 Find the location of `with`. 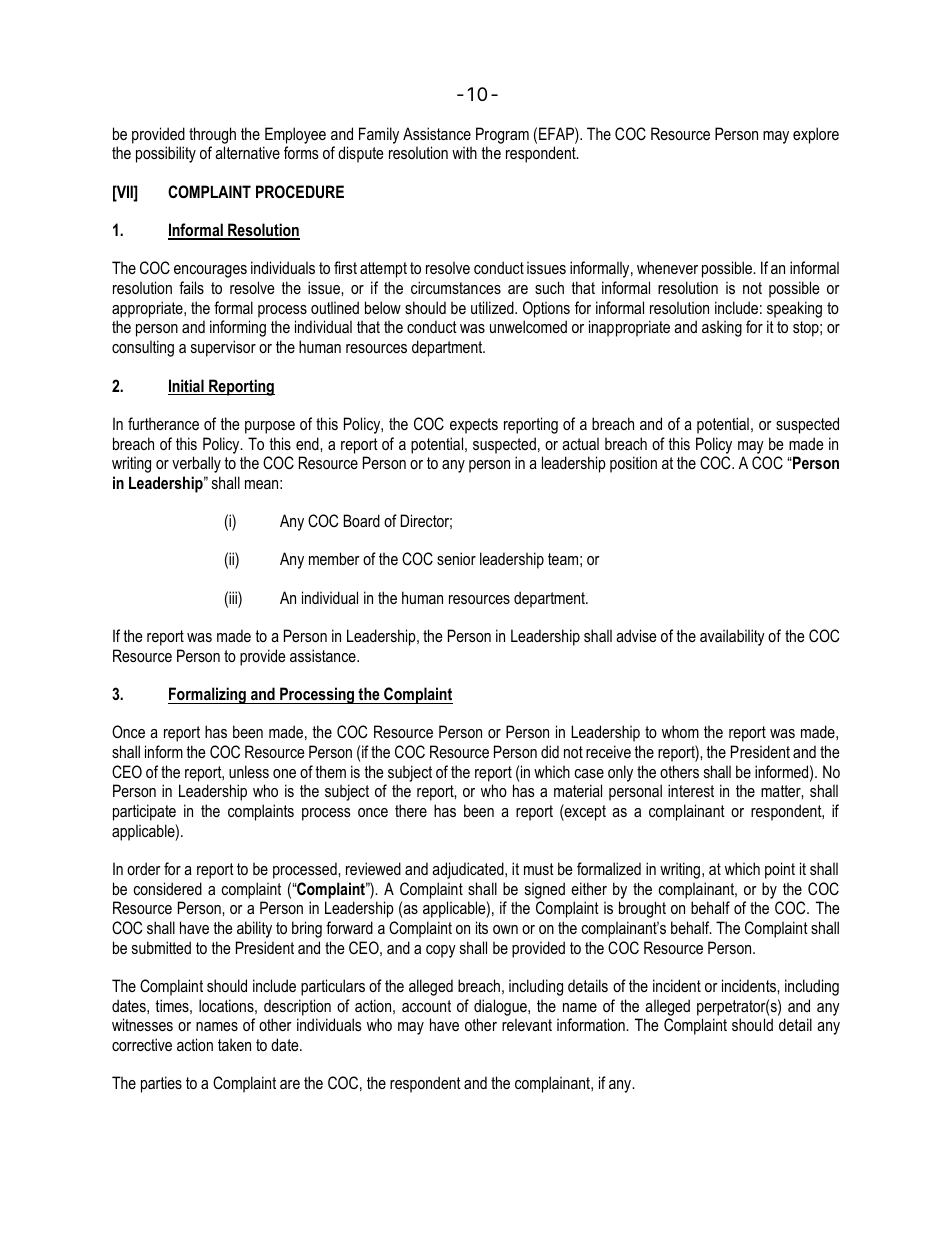

with is located at coordinates (464, 152).
